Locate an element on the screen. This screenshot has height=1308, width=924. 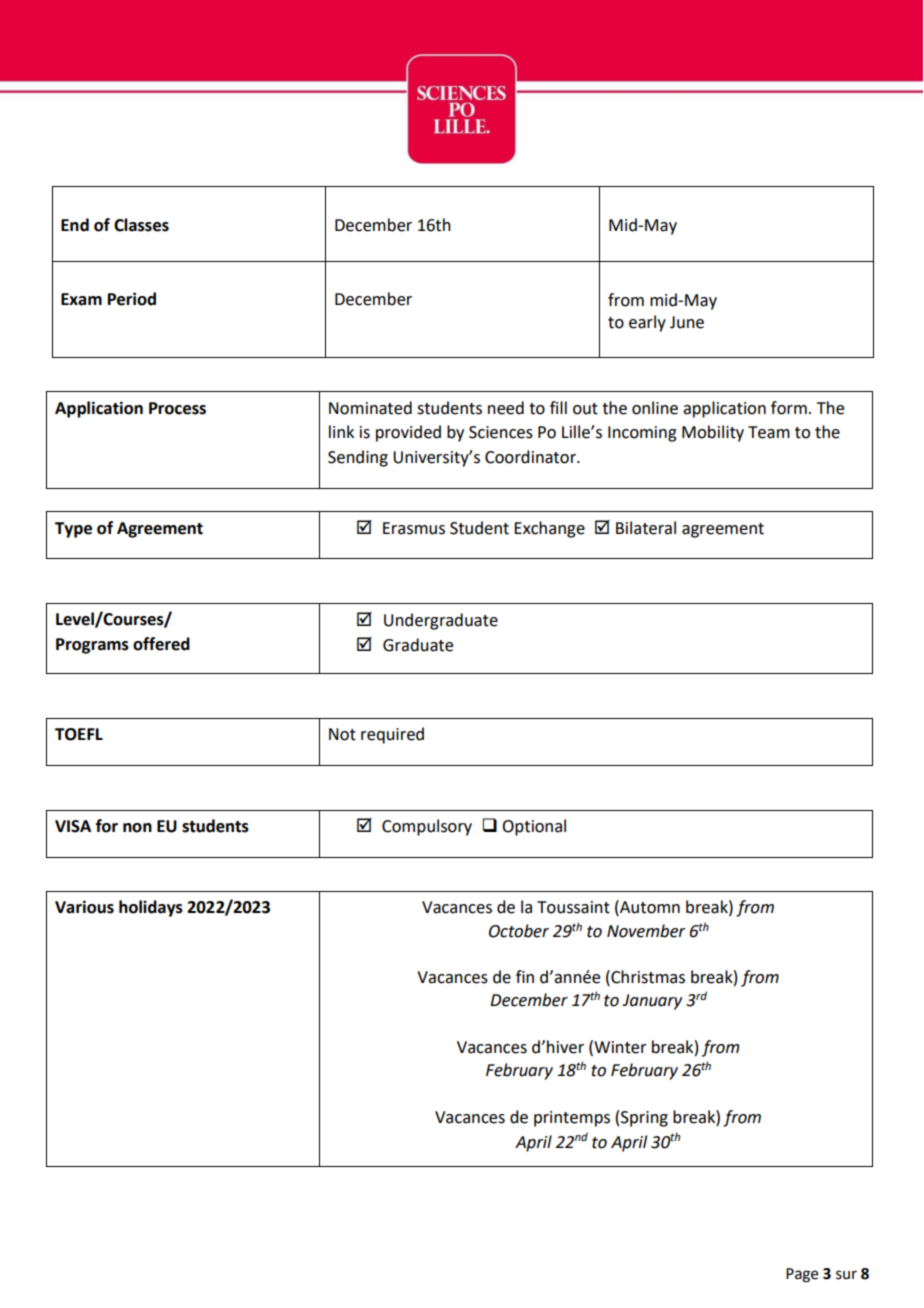
holidays is located at coordinates (151, 908).
